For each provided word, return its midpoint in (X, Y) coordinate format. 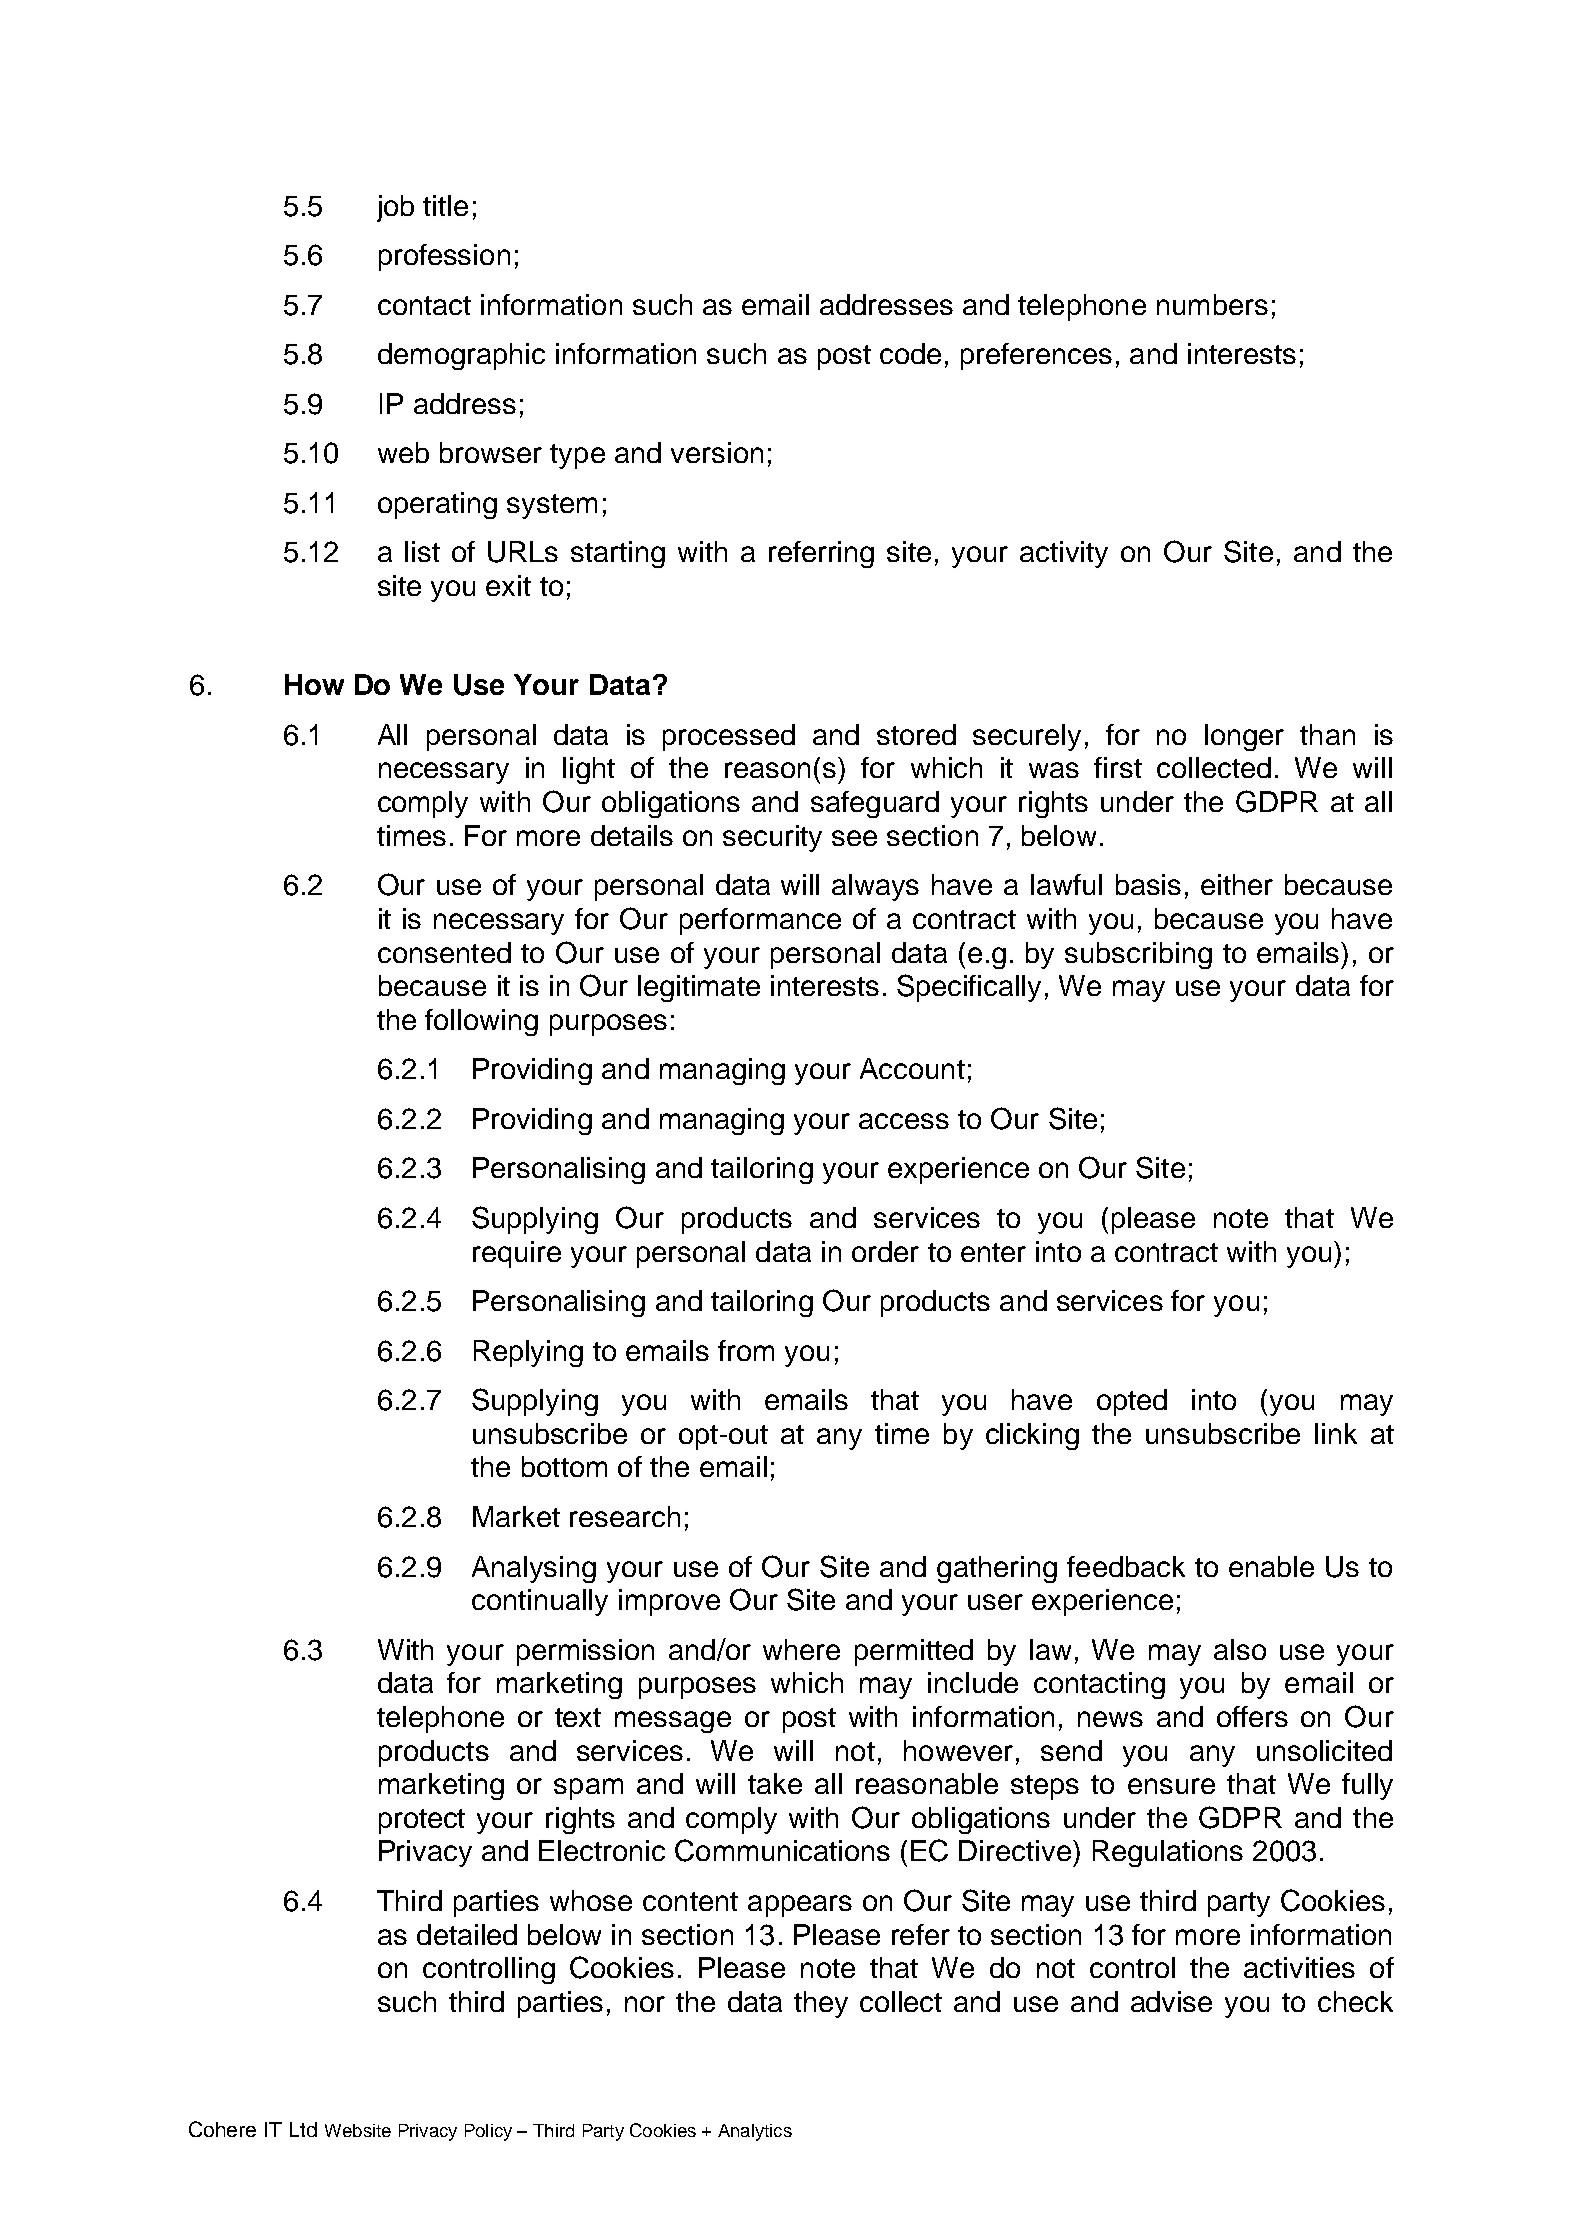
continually (540, 1602)
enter (993, 1252)
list (422, 551)
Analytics (755, 2132)
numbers (1212, 304)
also (1240, 1649)
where (801, 1649)
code (910, 353)
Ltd (303, 2129)
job (395, 208)
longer (1244, 737)
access (904, 1121)
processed (729, 737)
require (517, 1254)
